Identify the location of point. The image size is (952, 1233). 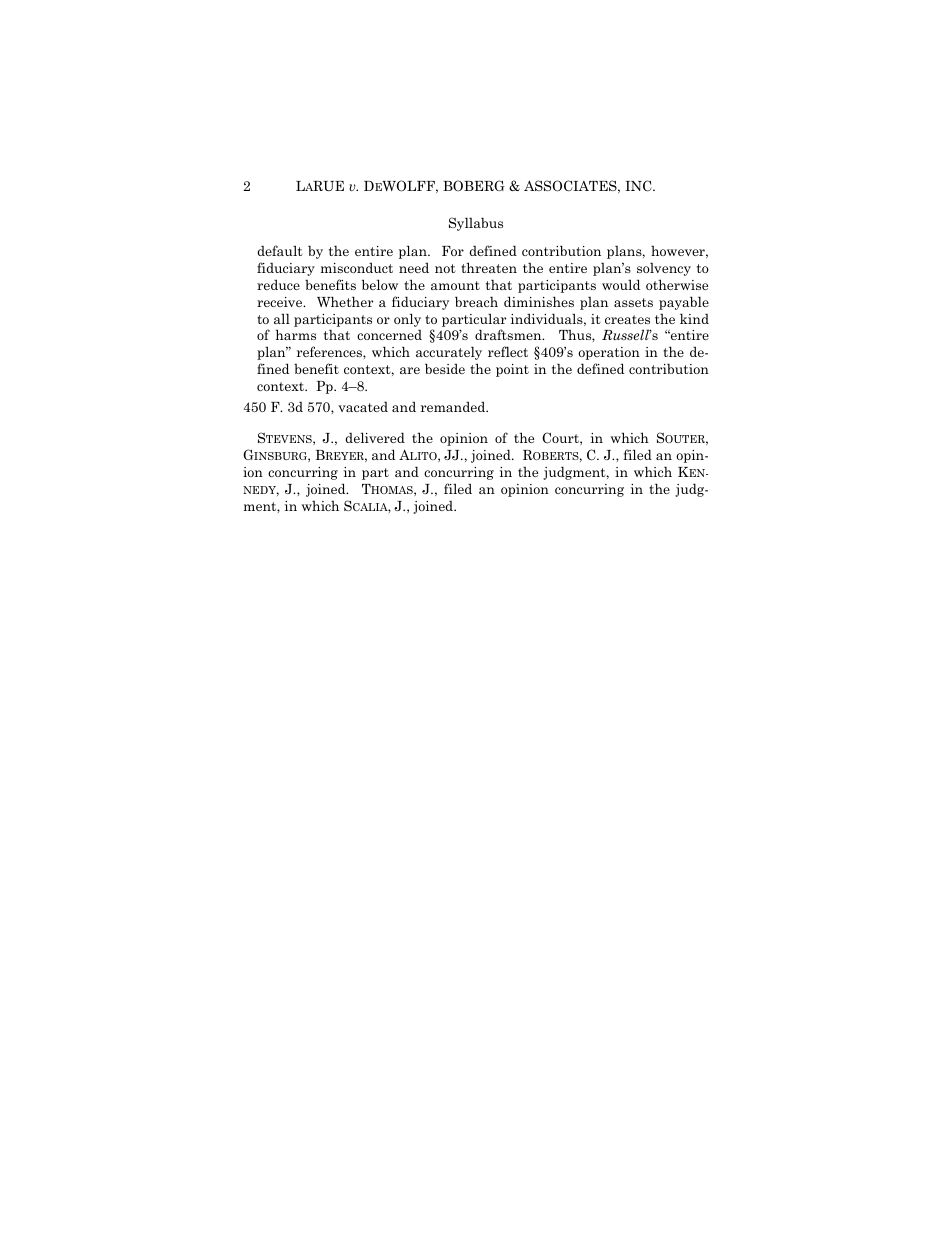
(512, 370).
